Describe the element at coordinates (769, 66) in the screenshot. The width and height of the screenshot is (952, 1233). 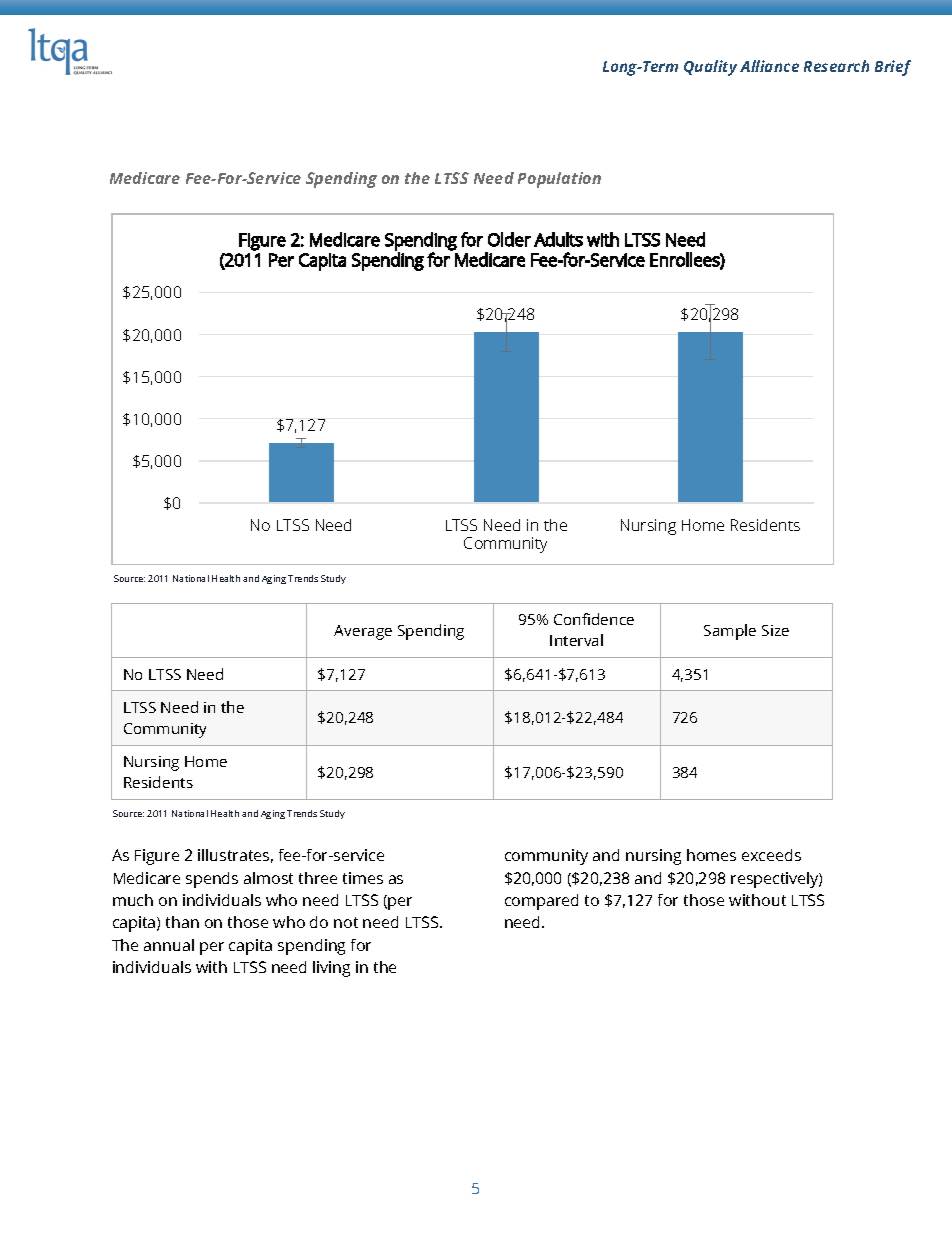
I see `Alliance` at that location.
